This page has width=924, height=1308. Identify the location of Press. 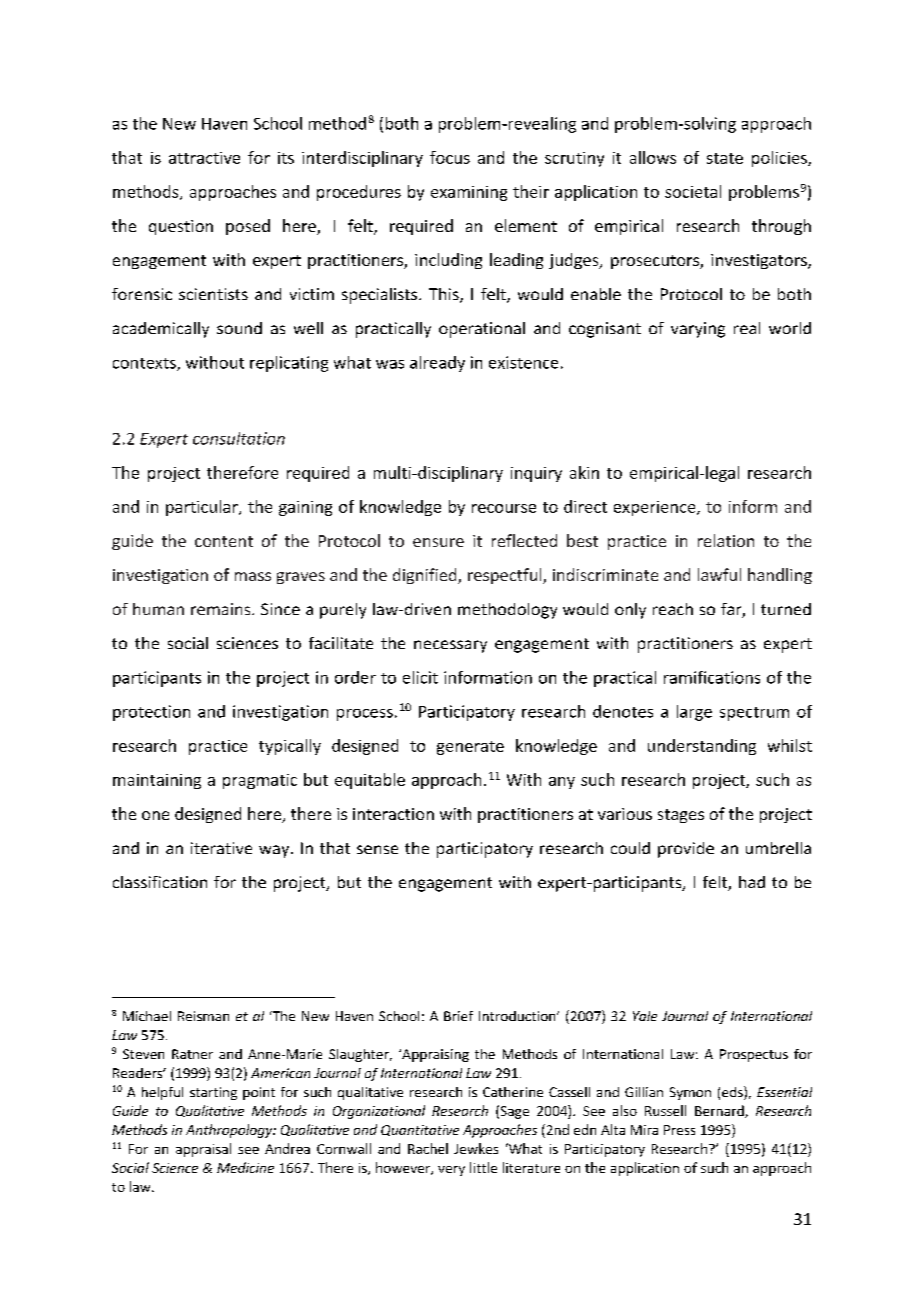
(679, 1130).
